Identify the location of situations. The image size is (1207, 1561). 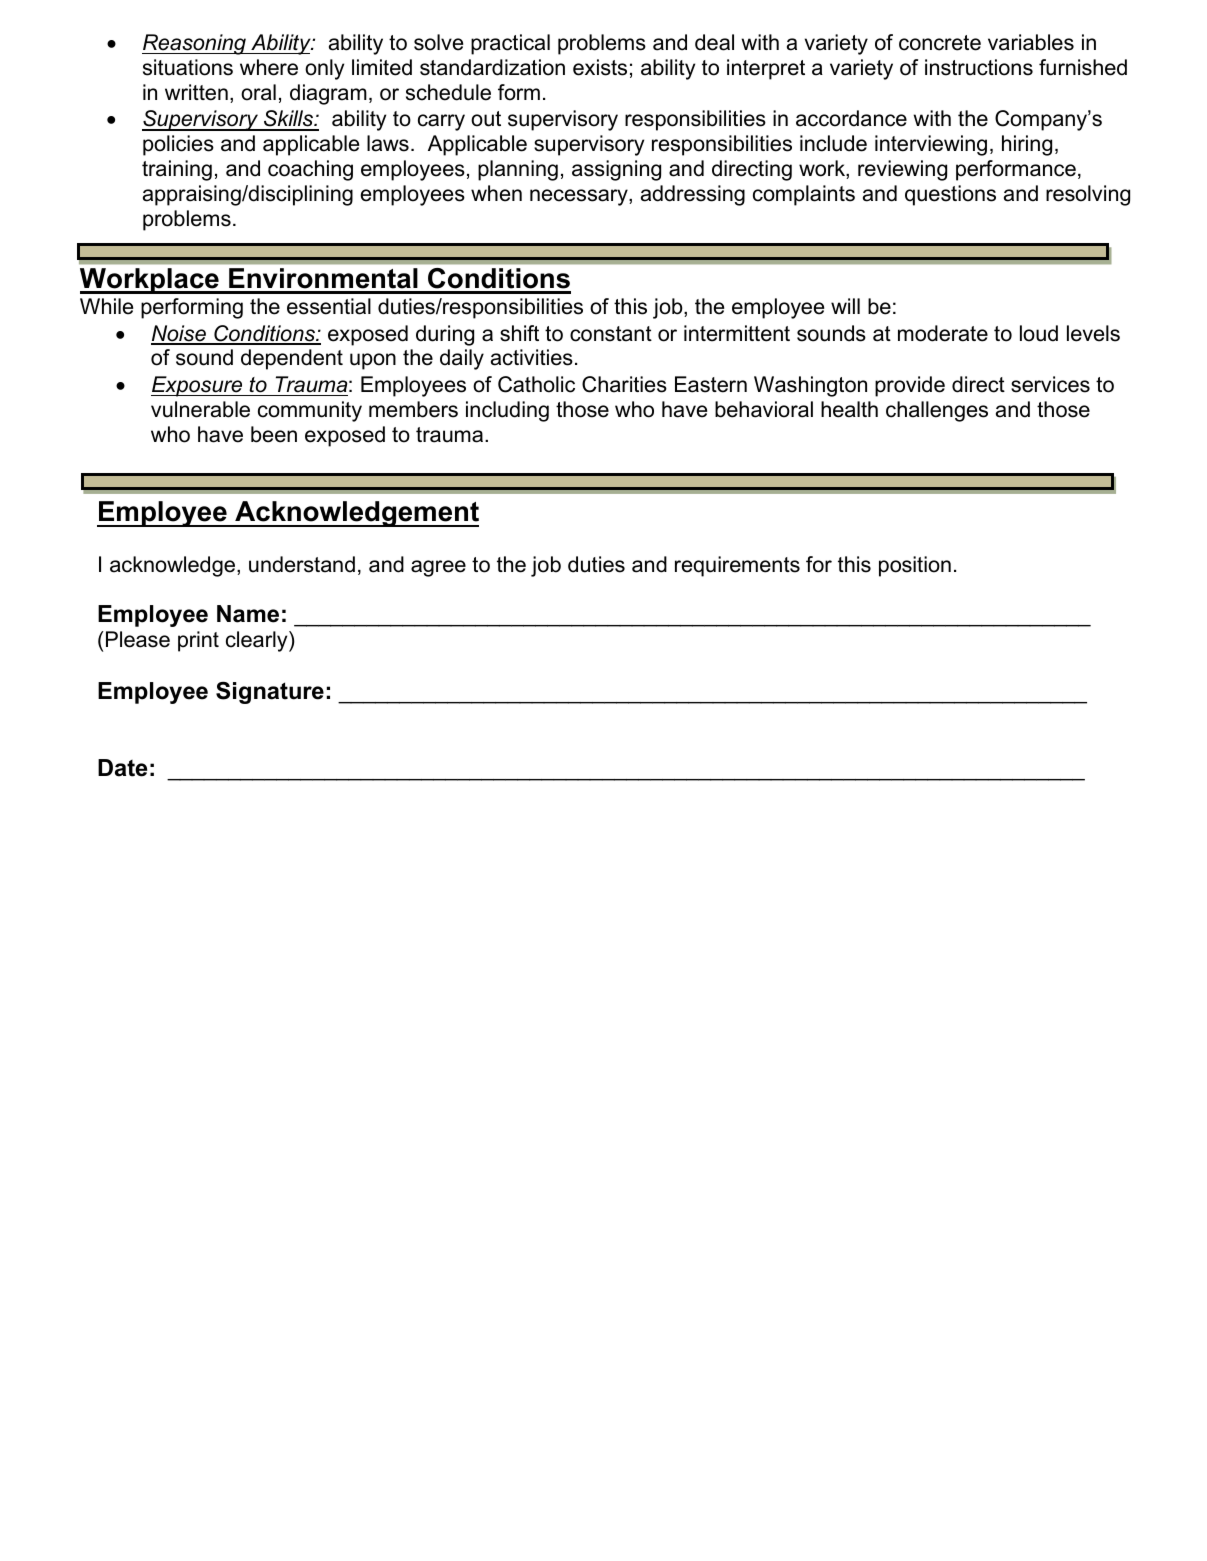
(188, 67).
